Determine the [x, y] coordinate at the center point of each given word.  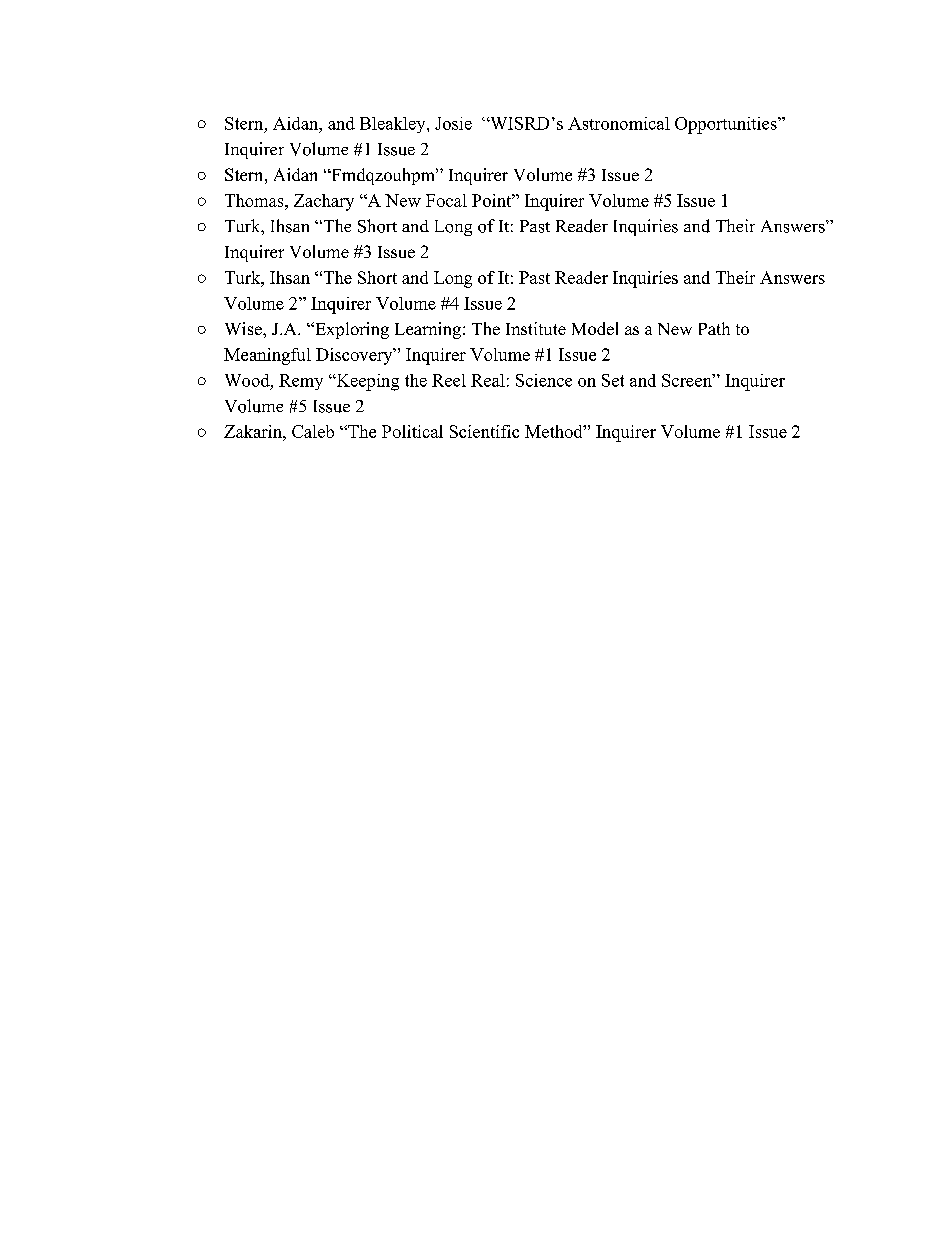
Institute [536, 328]
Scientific [484, 431]
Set [613, 380]
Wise [244, 328]
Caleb [313, 431]
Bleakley [394, 125]
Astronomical [619, 123]
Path [714, 328]
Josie [453, 123]
